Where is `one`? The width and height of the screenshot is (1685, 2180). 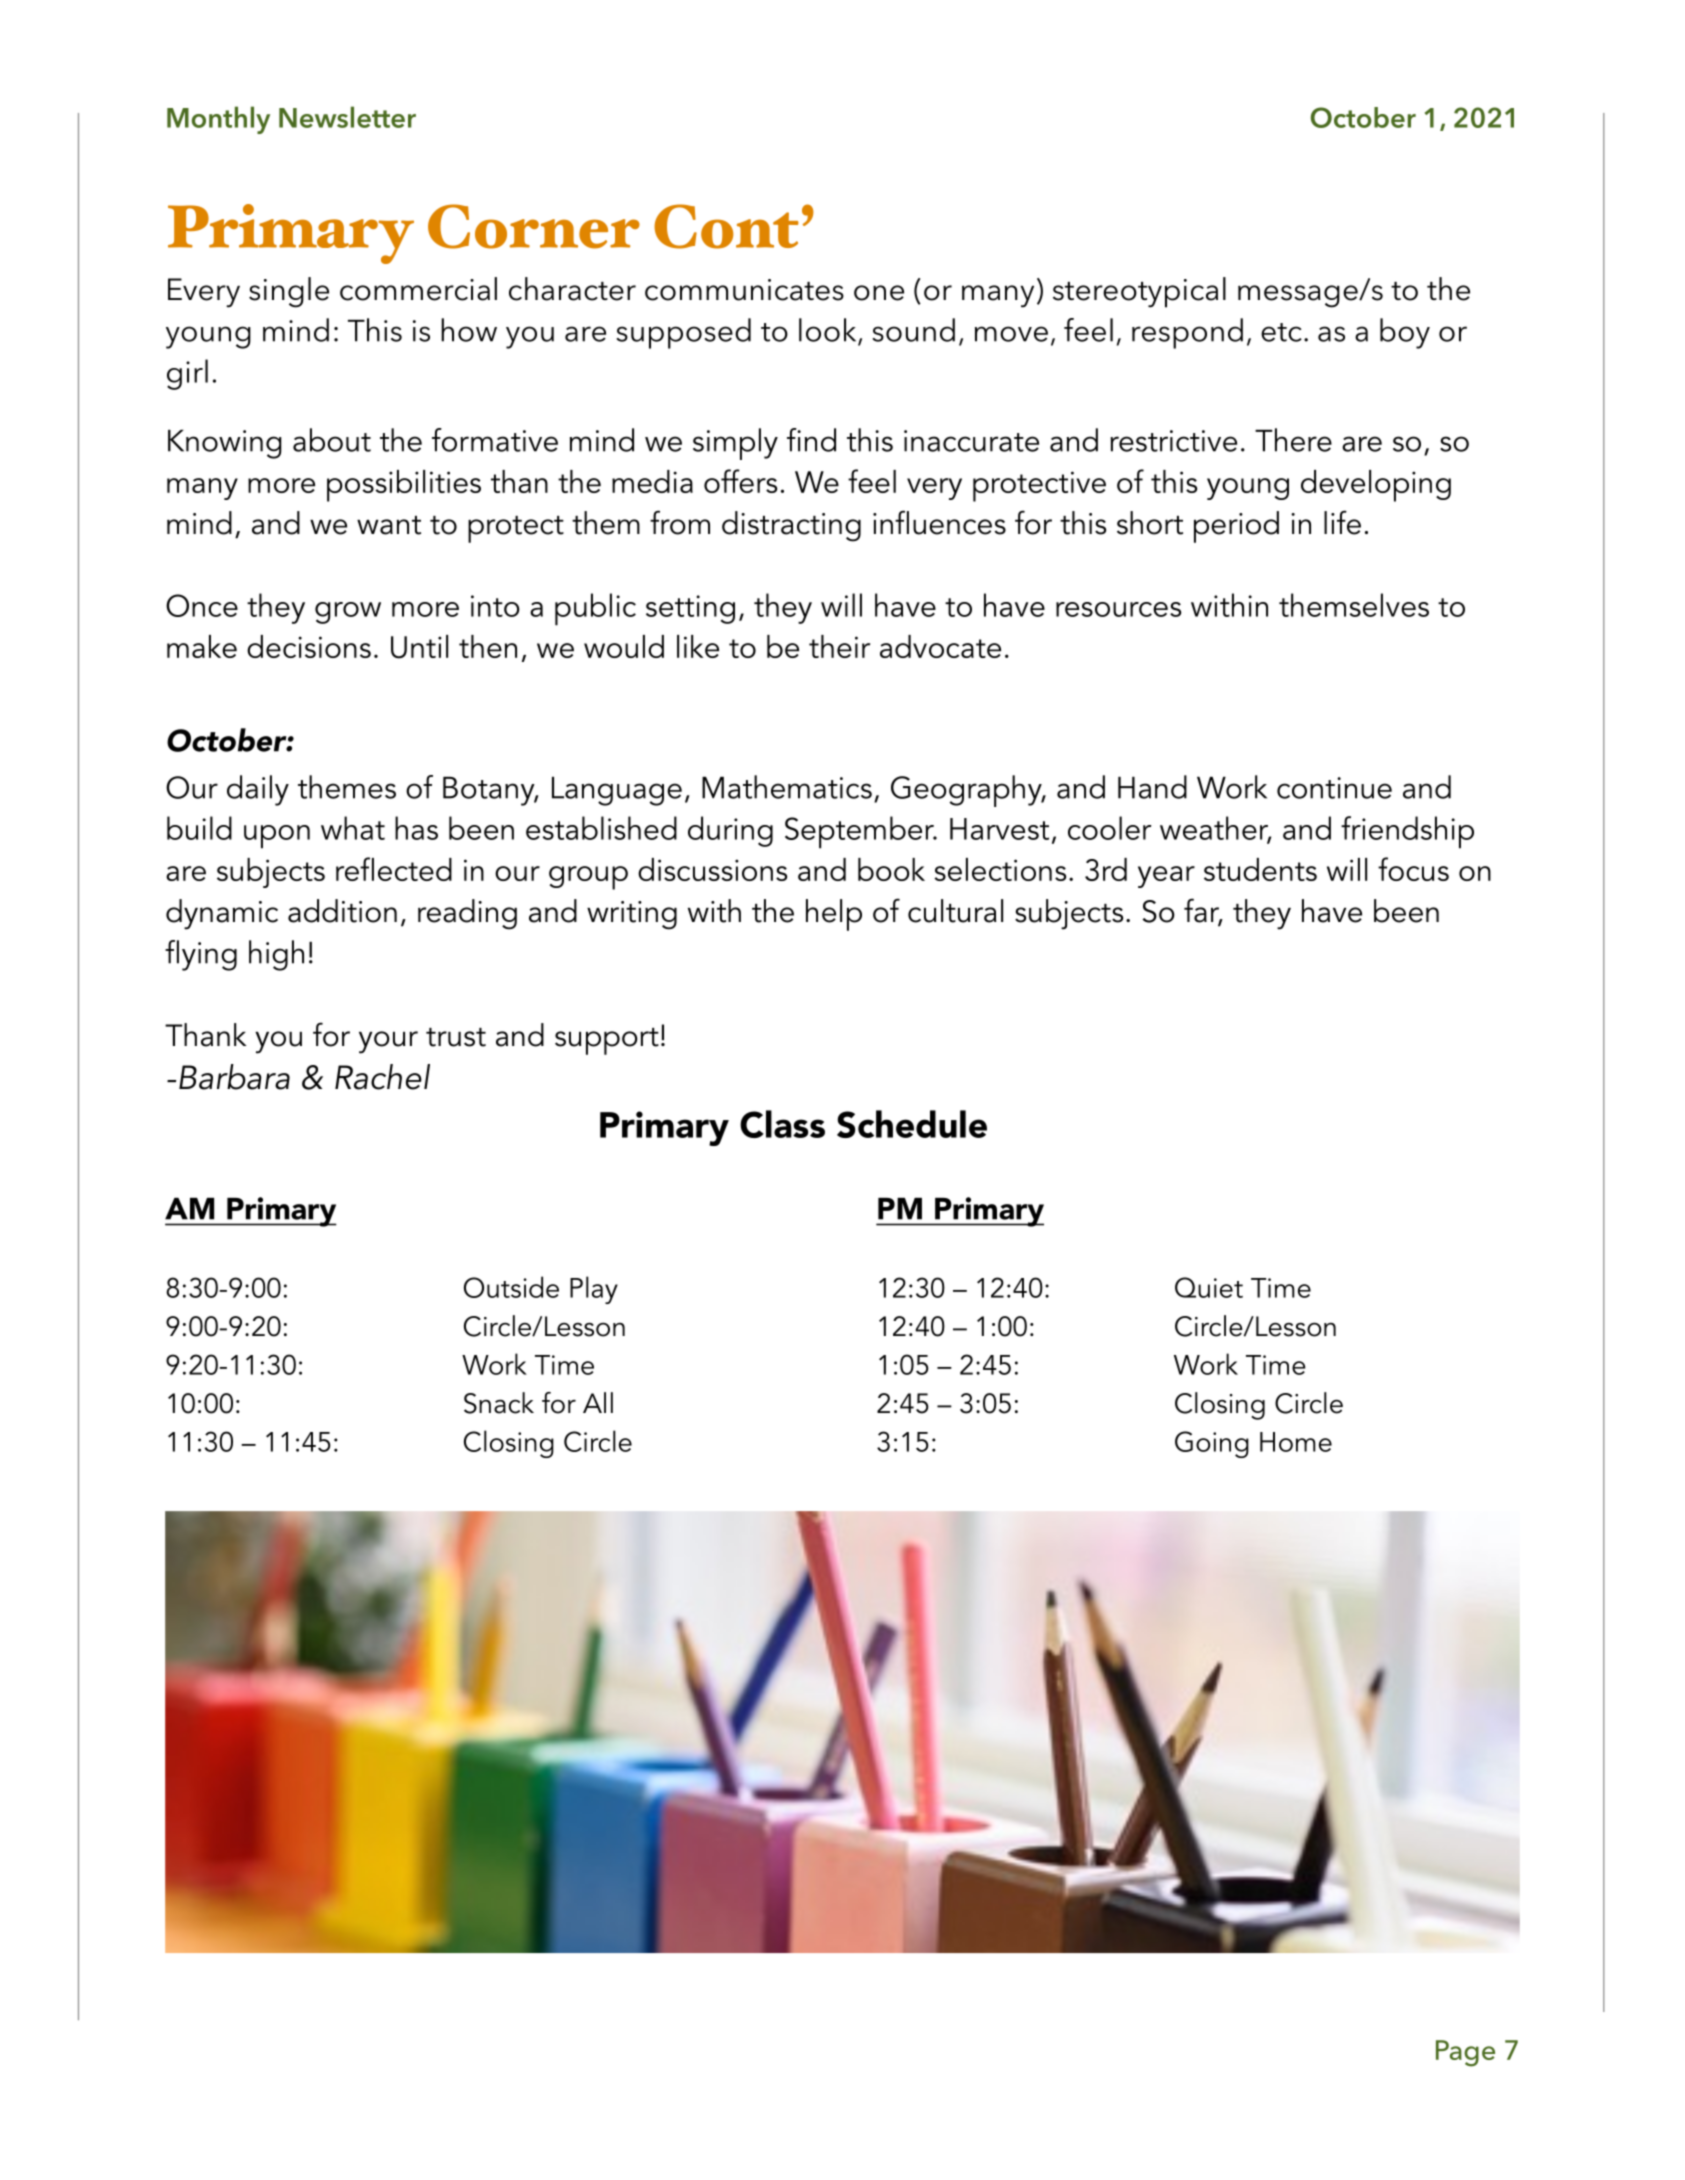
one is located at coordinates (879, 293).
